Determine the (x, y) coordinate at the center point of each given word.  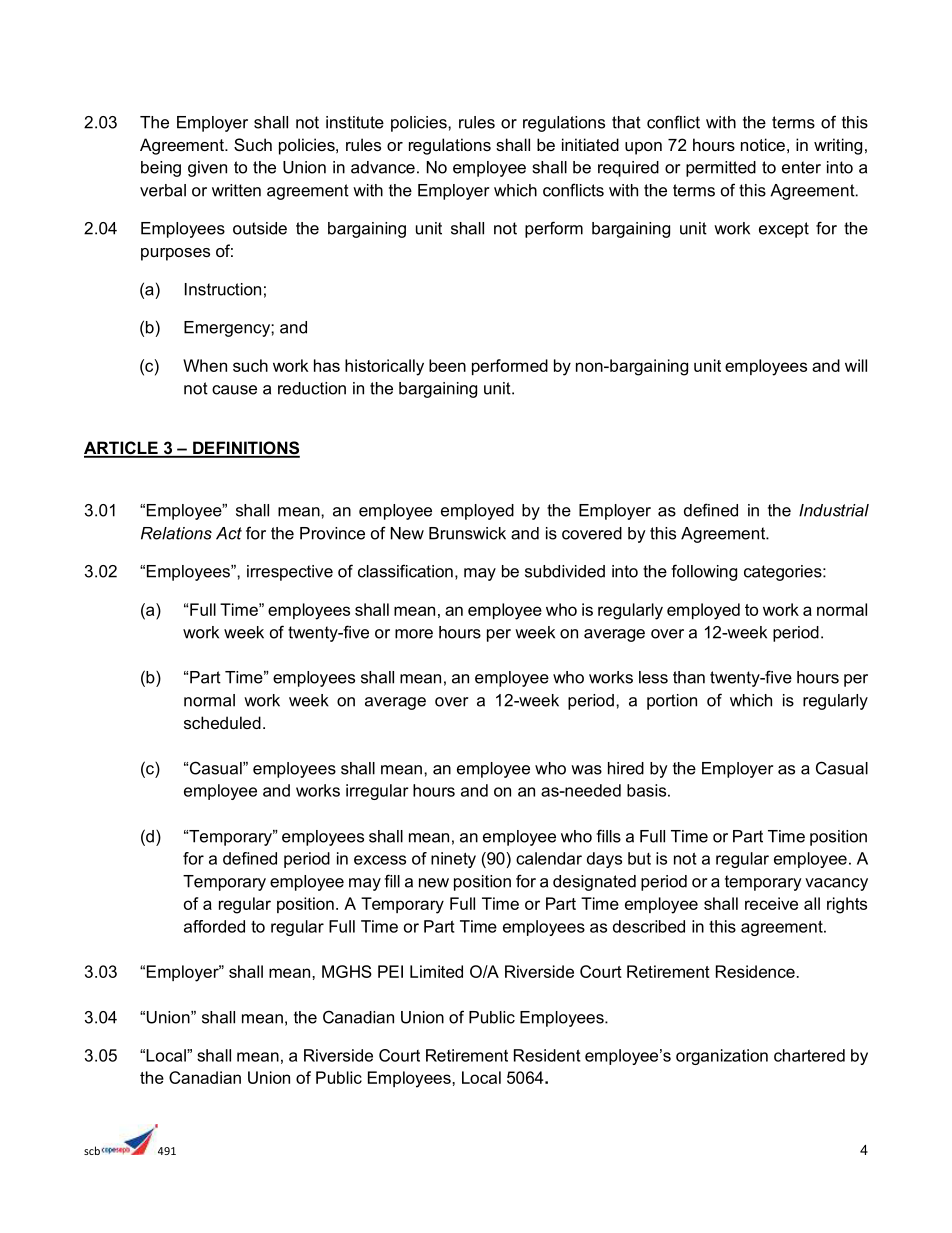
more (414, 634)
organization (722, 1057)
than (689, 677)
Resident (547, 1055)
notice (763, 144)
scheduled (222, 722)
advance (383, 167)
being (161, 169)
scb (92, 1150)
